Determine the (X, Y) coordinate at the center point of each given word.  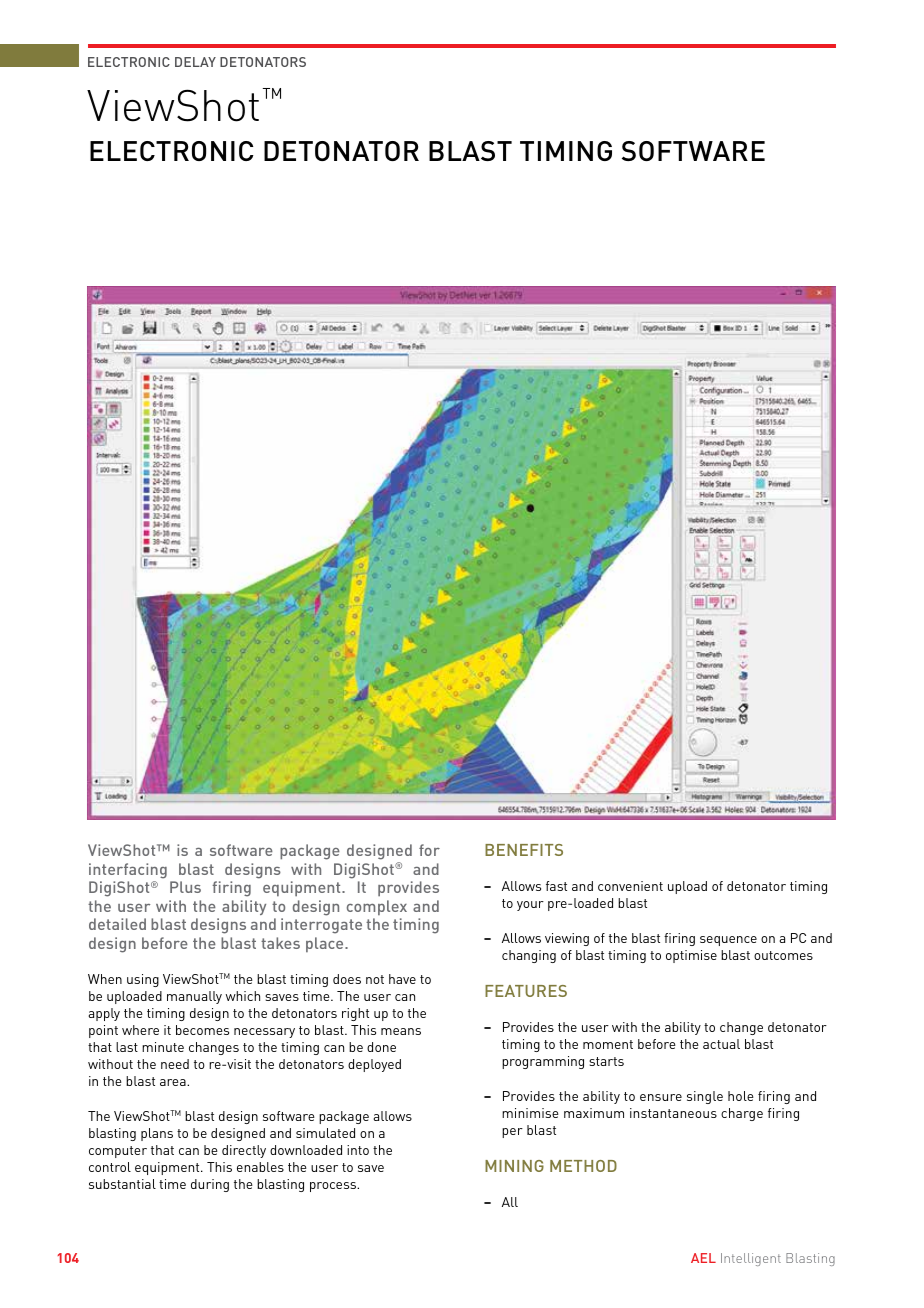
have (402, 979)
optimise (691, 956)
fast (556, 886)
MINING (514, 1166)
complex (377, 907)
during (210, 1185)
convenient (630, 886)
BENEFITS (524, 850)
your (530, 906)
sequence (728, 941)
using (143, 980)
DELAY (195, 62)
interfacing (128, 871)
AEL (703, 1258)
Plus (185, 887)
